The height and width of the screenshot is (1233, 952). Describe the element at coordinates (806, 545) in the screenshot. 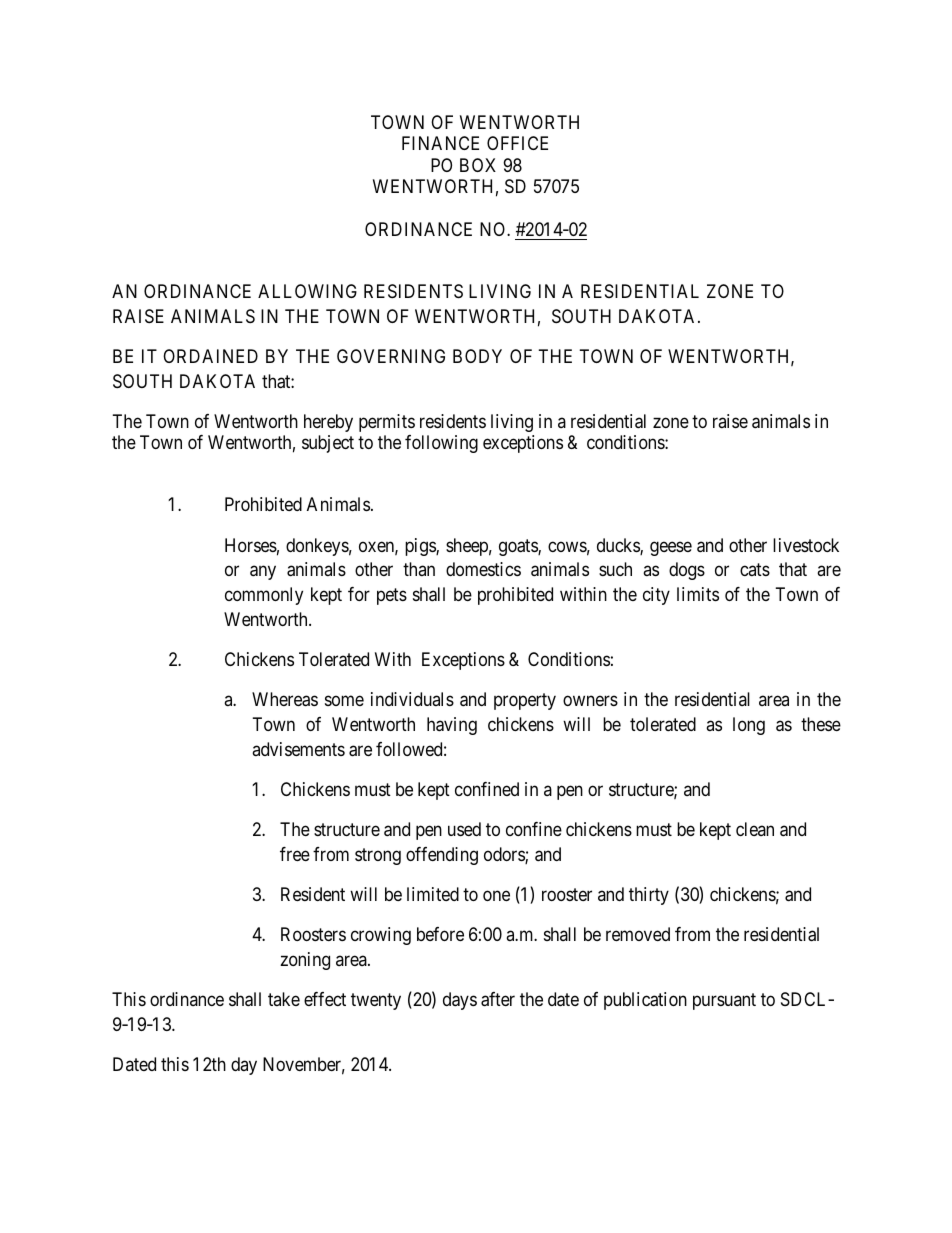

I see `livestock` at that location.
